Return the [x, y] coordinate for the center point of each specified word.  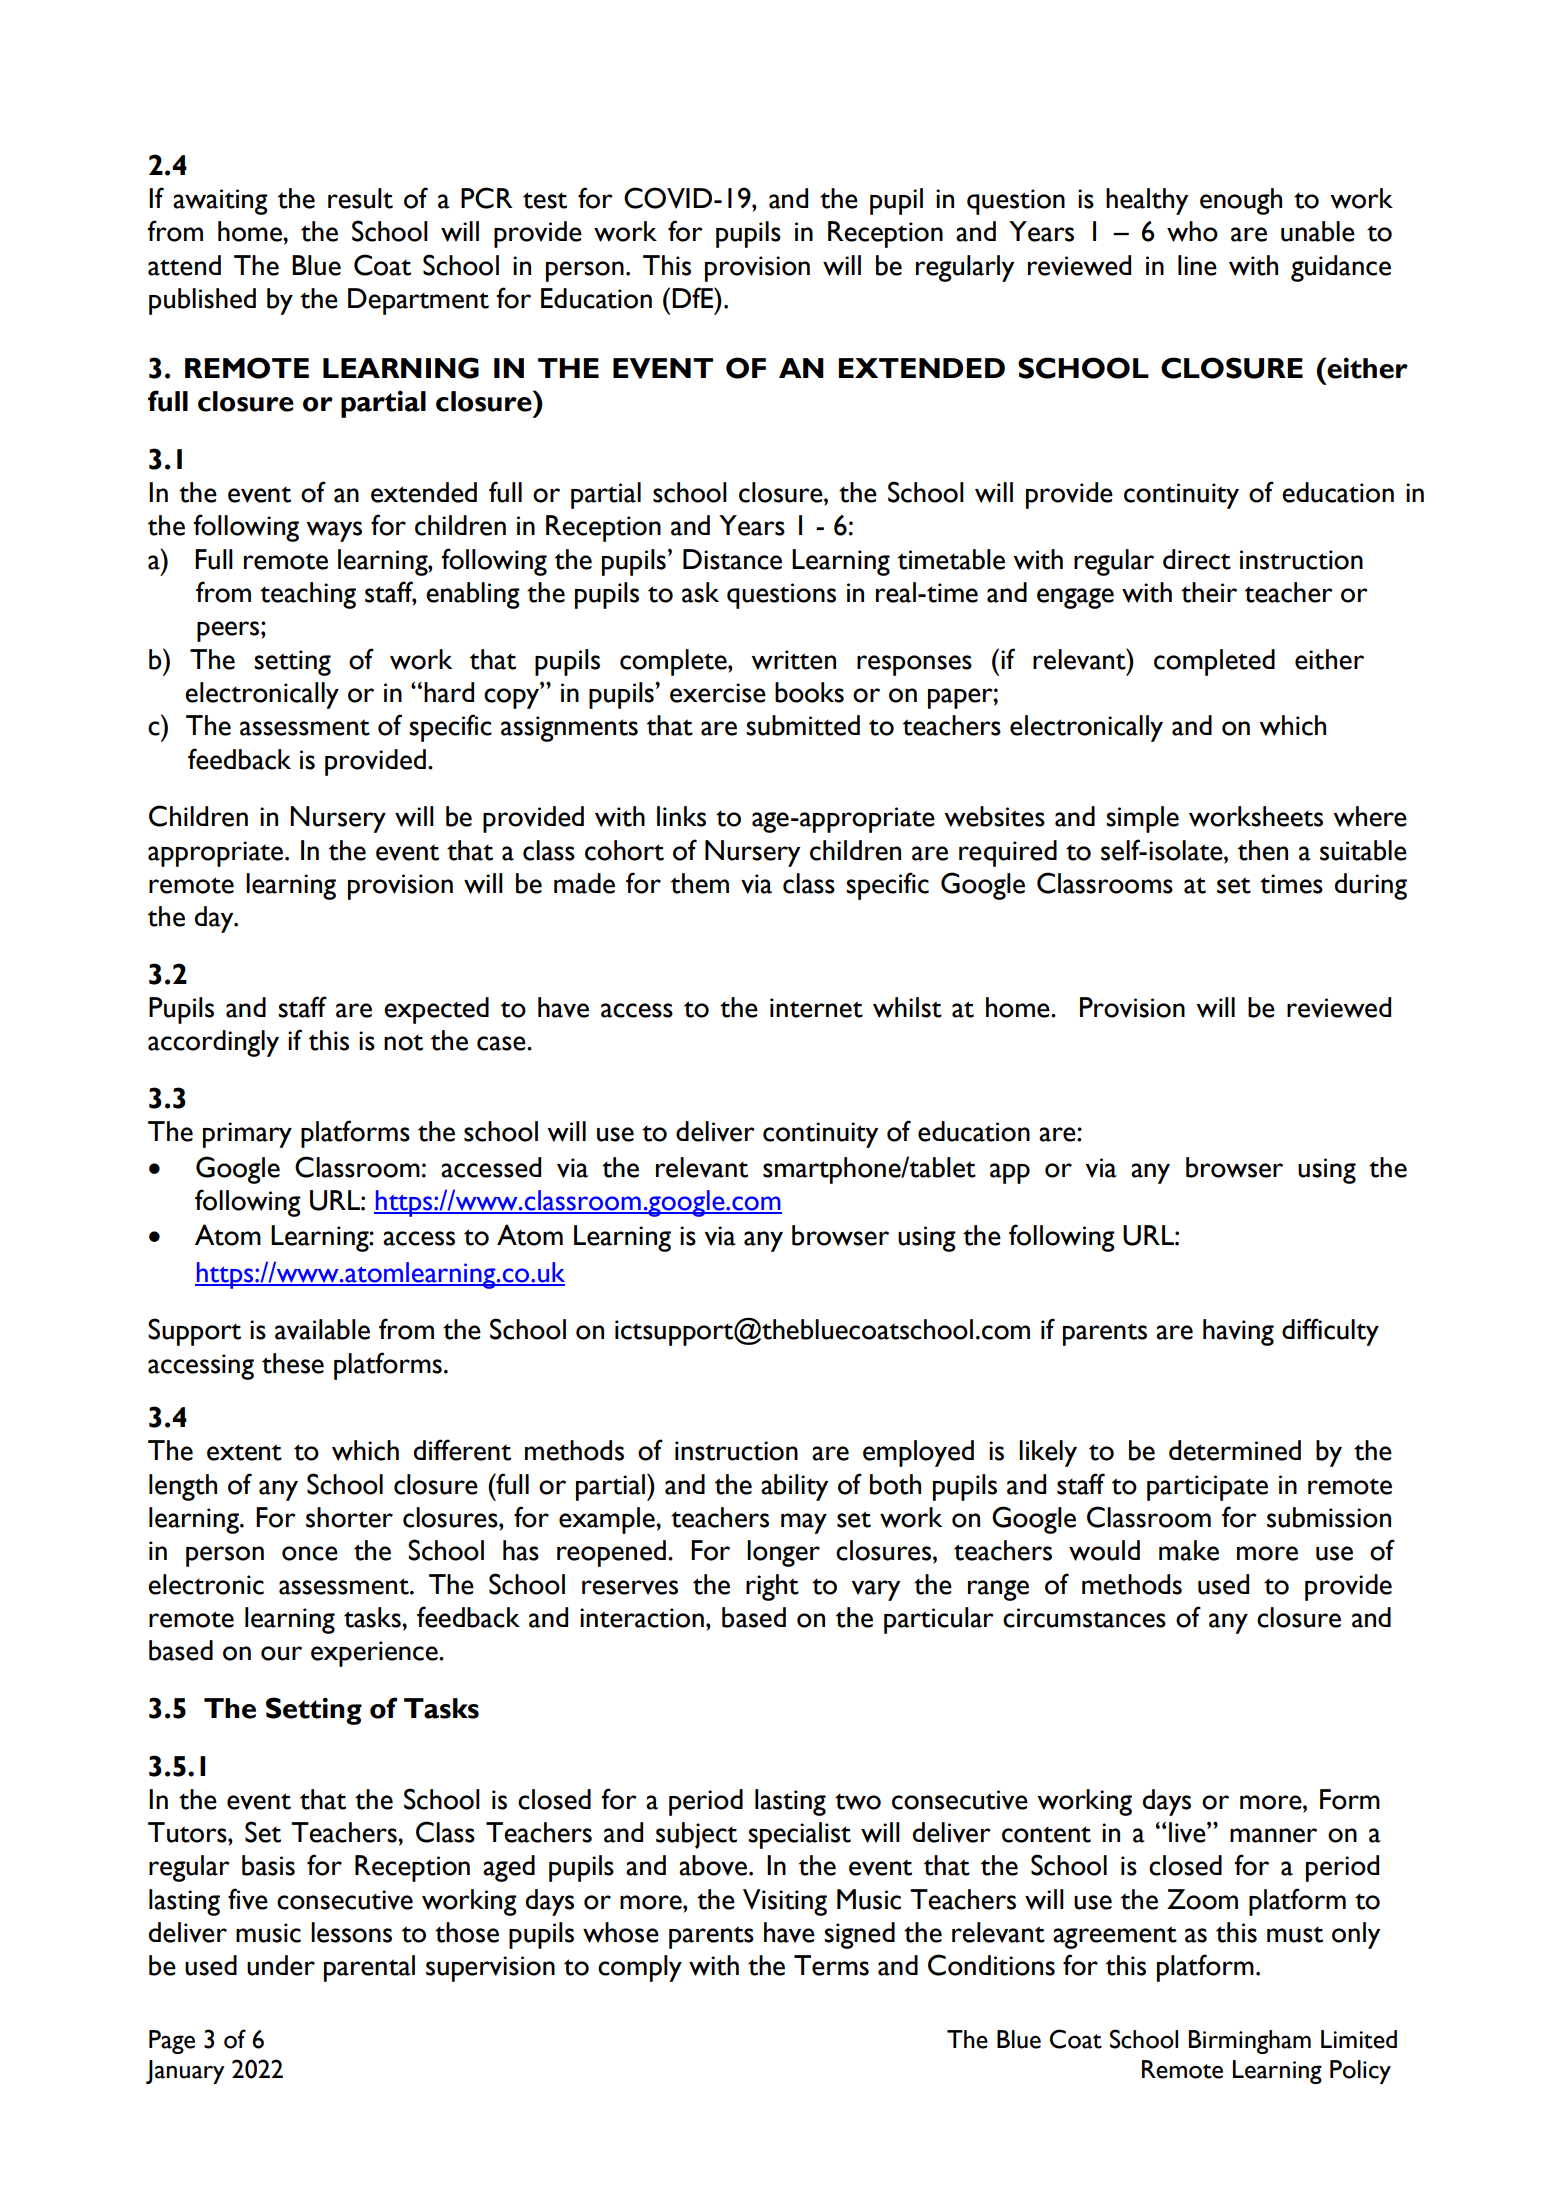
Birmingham [1250, 2042]
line [1197, 265]
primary [247, 1135]
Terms [831, 1965]
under [281, 1965]
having [1238, 1332]
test [545, 200]
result [360, 198]
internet [816, 1008]
